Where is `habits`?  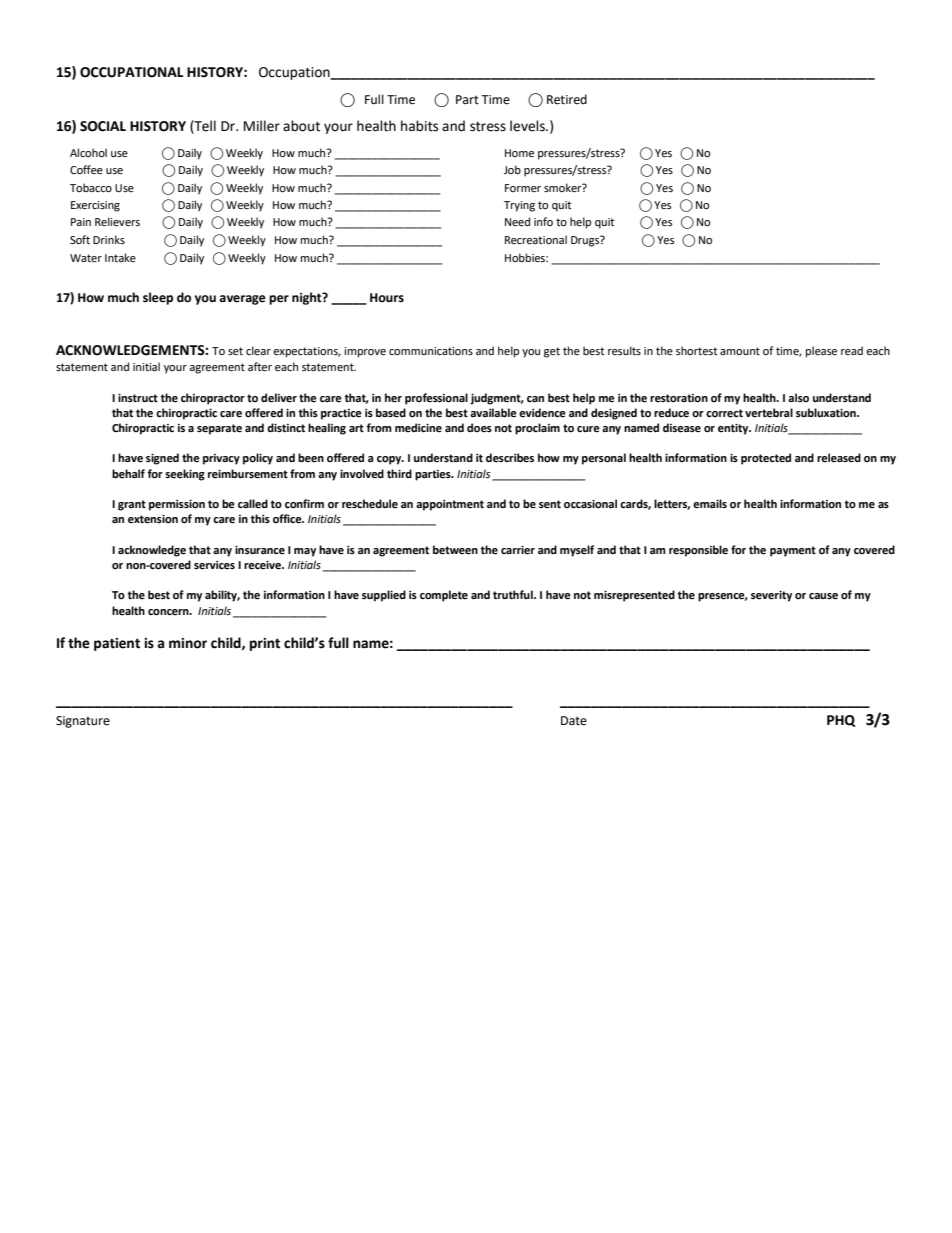
habits is located at coordinates (419, 126).
